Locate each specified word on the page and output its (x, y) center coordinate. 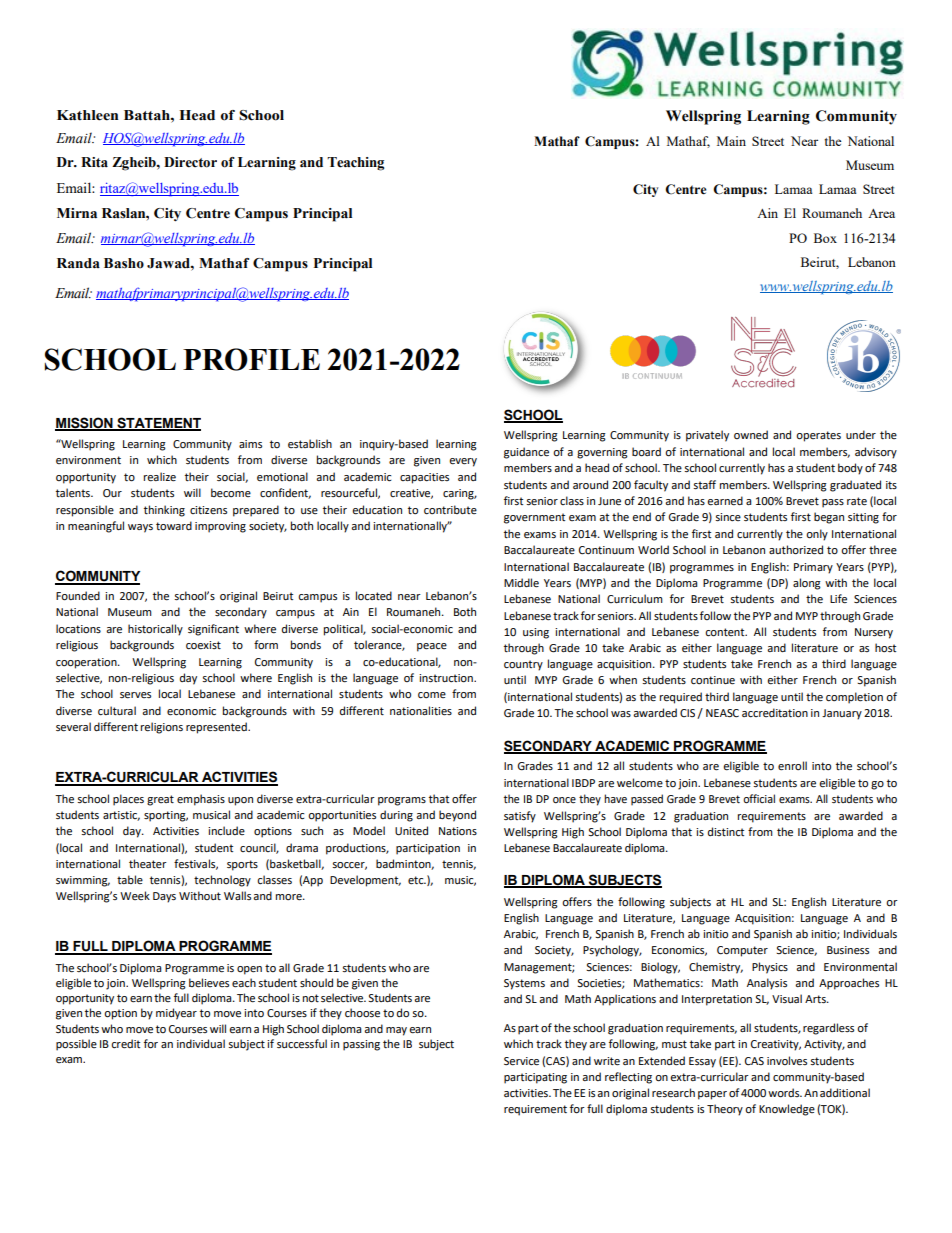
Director (190, 162)
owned (751, 434)
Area (881, 213)
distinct (726, 831)
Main (731, 141)
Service (521, 1061)
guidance (526, 453)
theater (148, 863)
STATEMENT (158, 423)
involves (787, 1061)
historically (155, 630)
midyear (176, 1014)
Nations (458, 831)
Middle (521, 583)
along (807, 584)
